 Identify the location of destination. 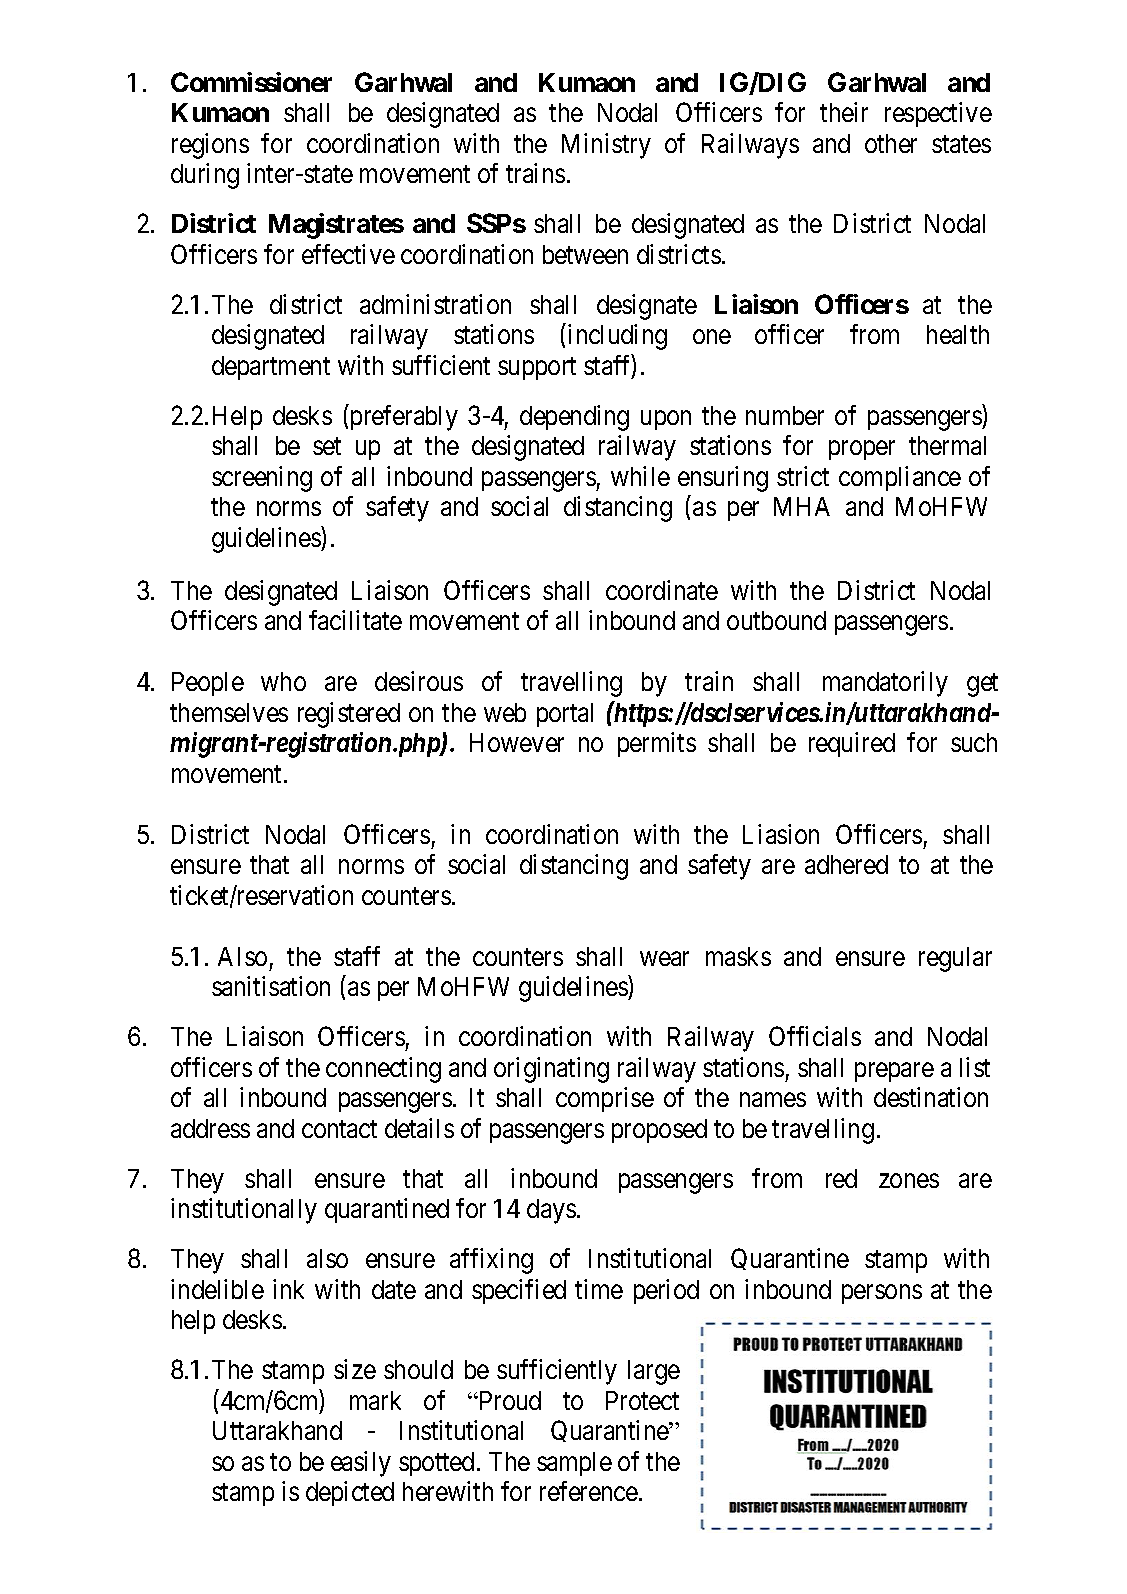
(931, 1097).
